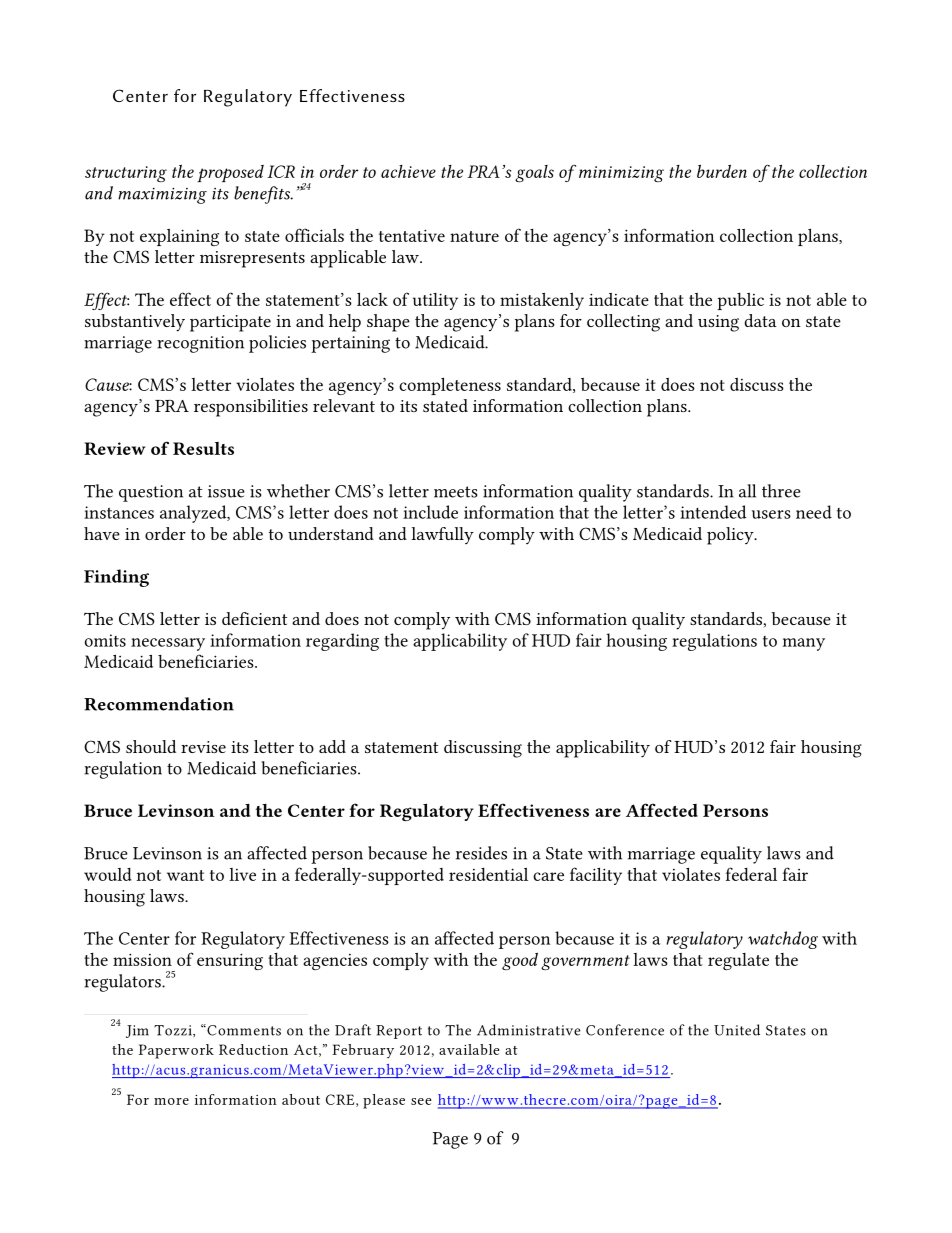  What do you see at coordinates (203, 448) in the image?
I see `Results` at bounding box center [203, 448].
